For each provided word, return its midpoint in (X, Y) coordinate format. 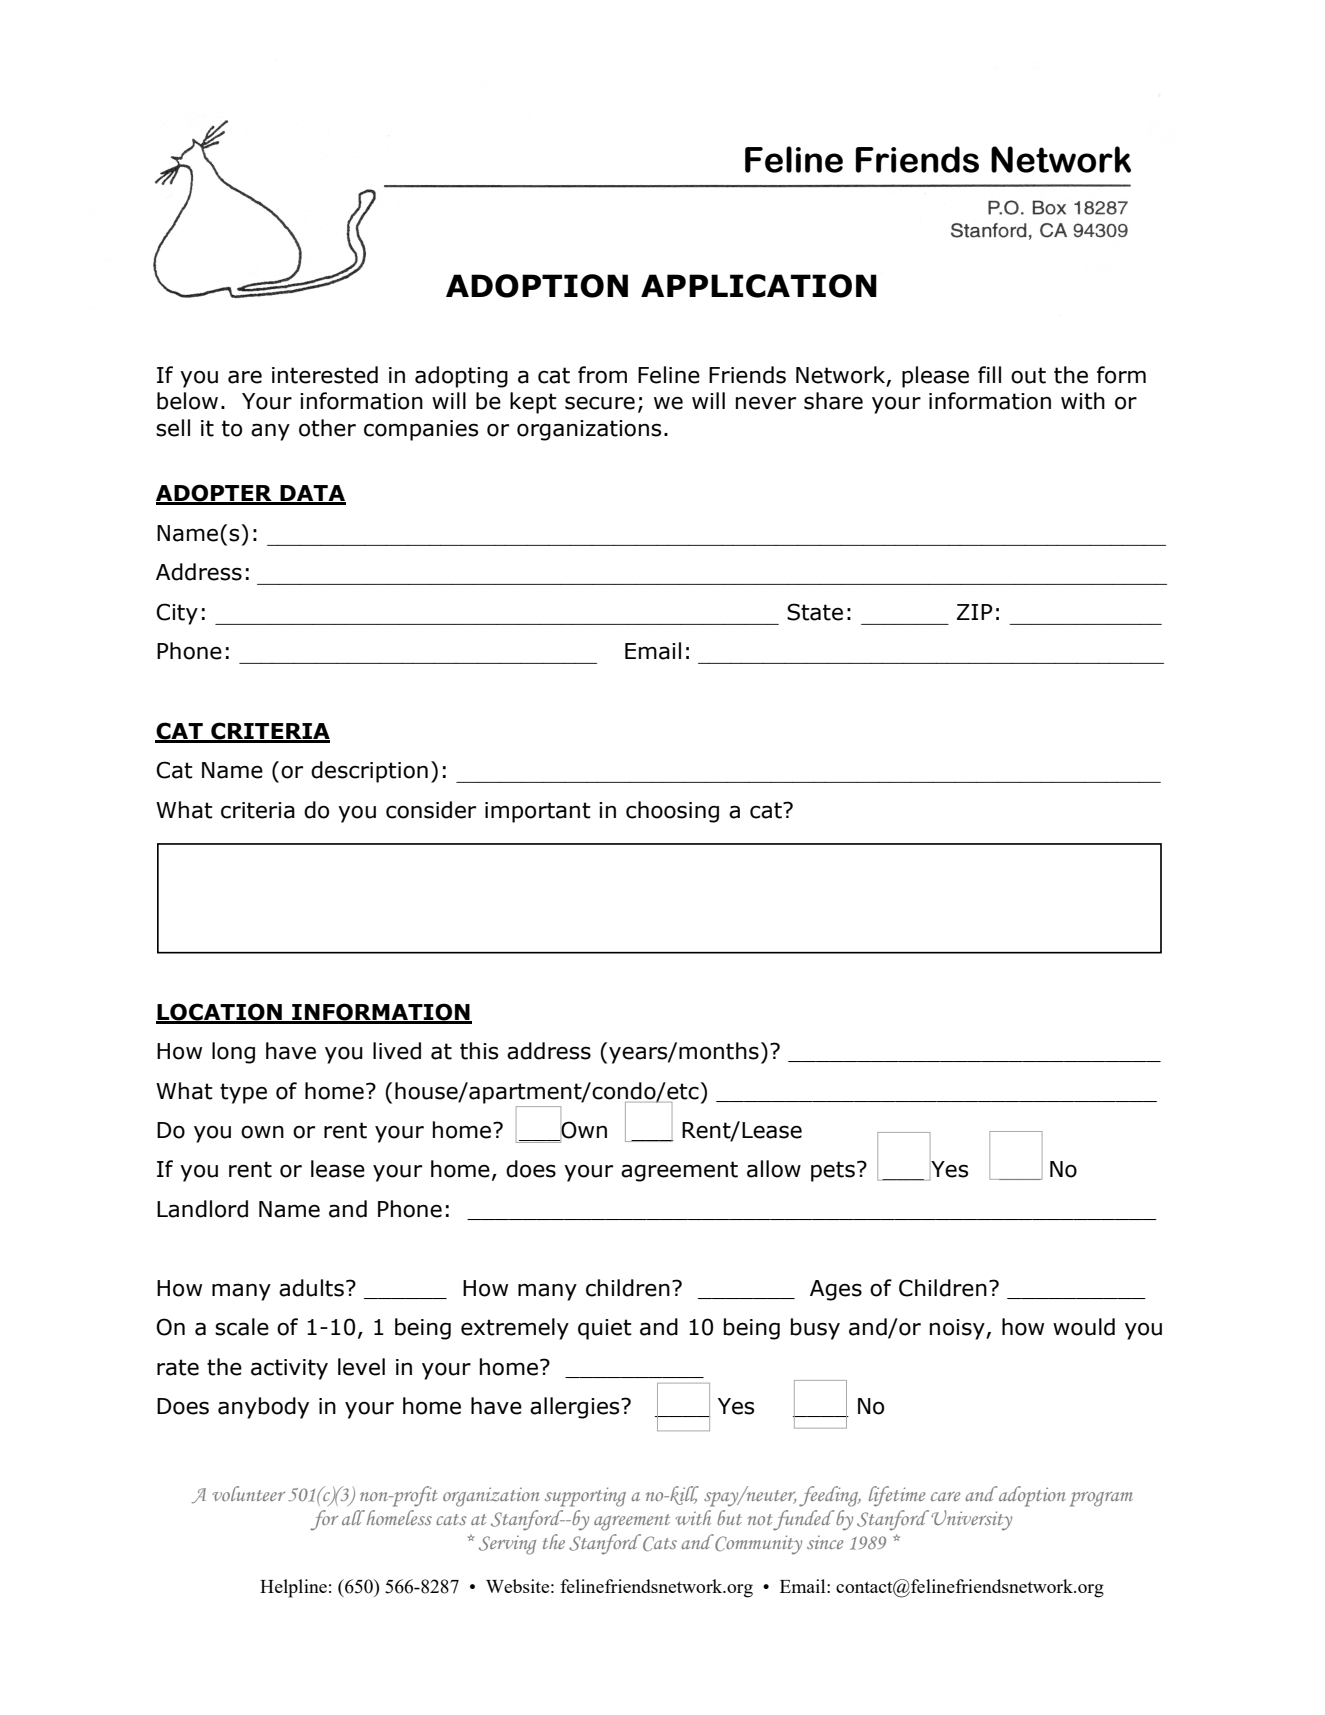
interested (325, 375)
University (971, 1520)
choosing (672, 812)
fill (989, 374)
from (602, 375)
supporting (585, 1497)
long (233, 1053)
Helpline (293, 1588)
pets (833, 1171)
